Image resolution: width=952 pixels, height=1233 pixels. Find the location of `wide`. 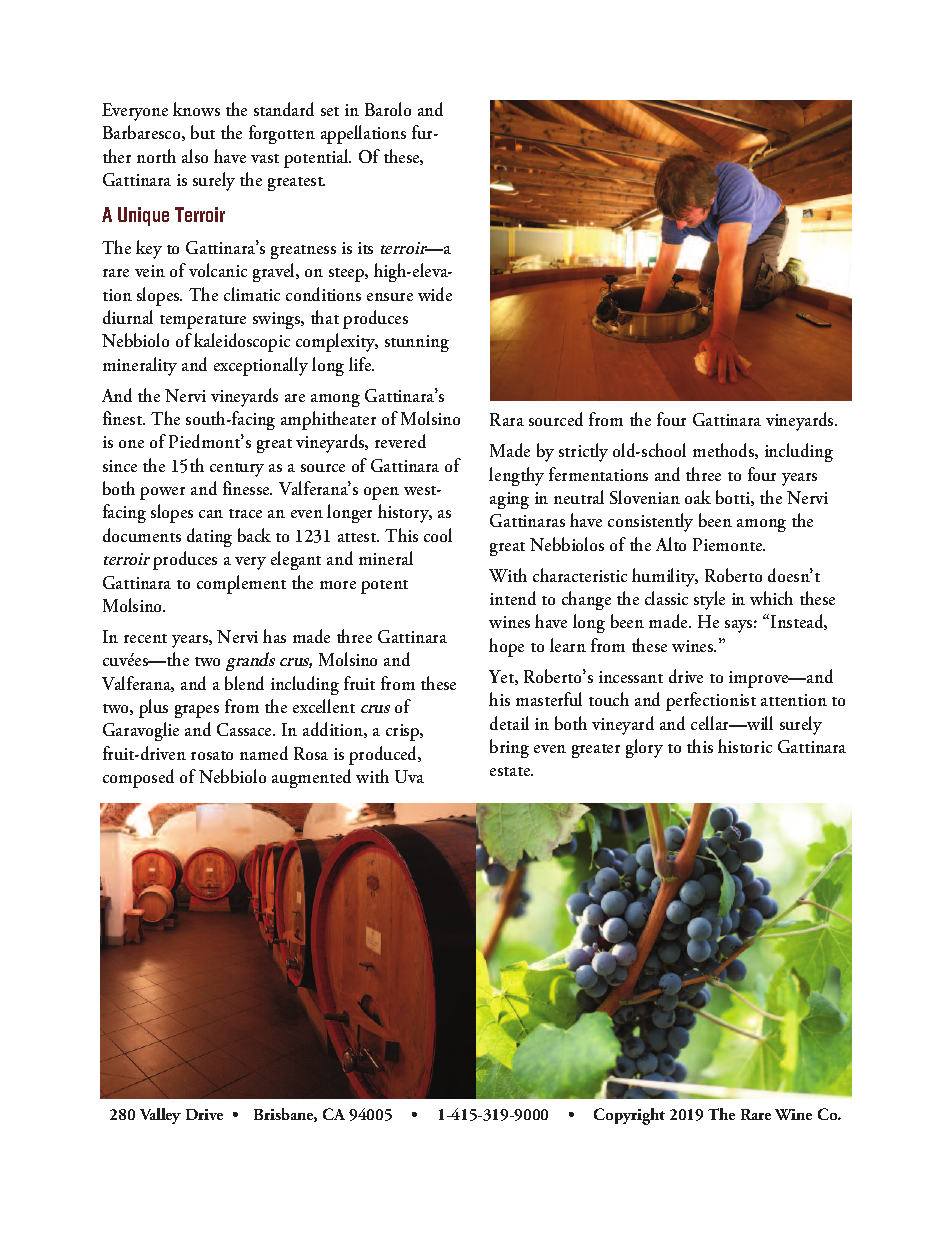

wide is located at coordinates (435, 294).
